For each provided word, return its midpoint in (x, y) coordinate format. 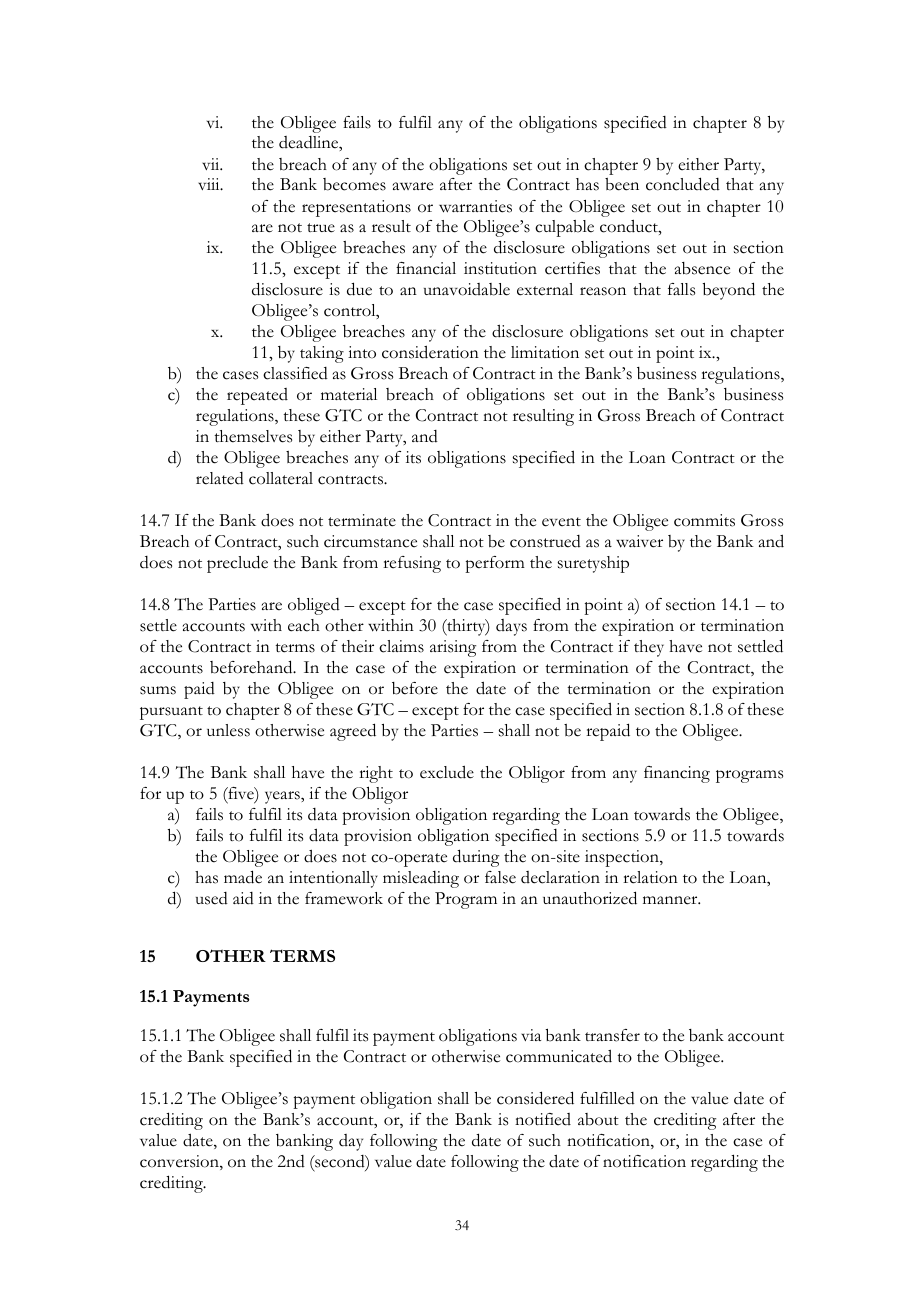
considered (535, 1098)
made (243, 877)
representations (356, 208)
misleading (421, 879)
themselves (253, 436)
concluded (683, 184)
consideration (430, 352)
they (649, 648)
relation (650, 877)
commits (704, 520)
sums (158, 690)
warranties (475, 206)
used (212, 898)
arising (453, 648)
